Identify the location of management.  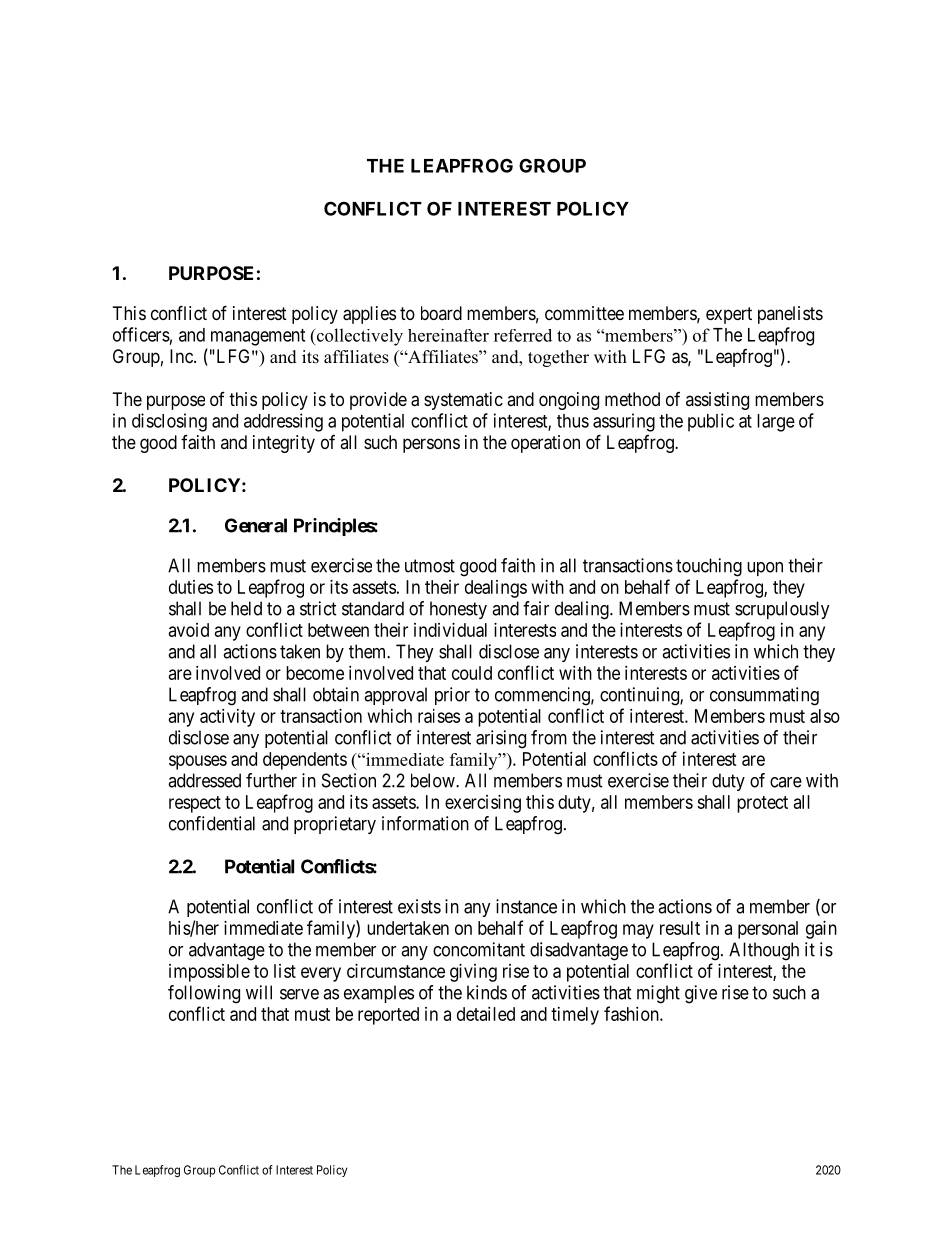
(258, 337).
